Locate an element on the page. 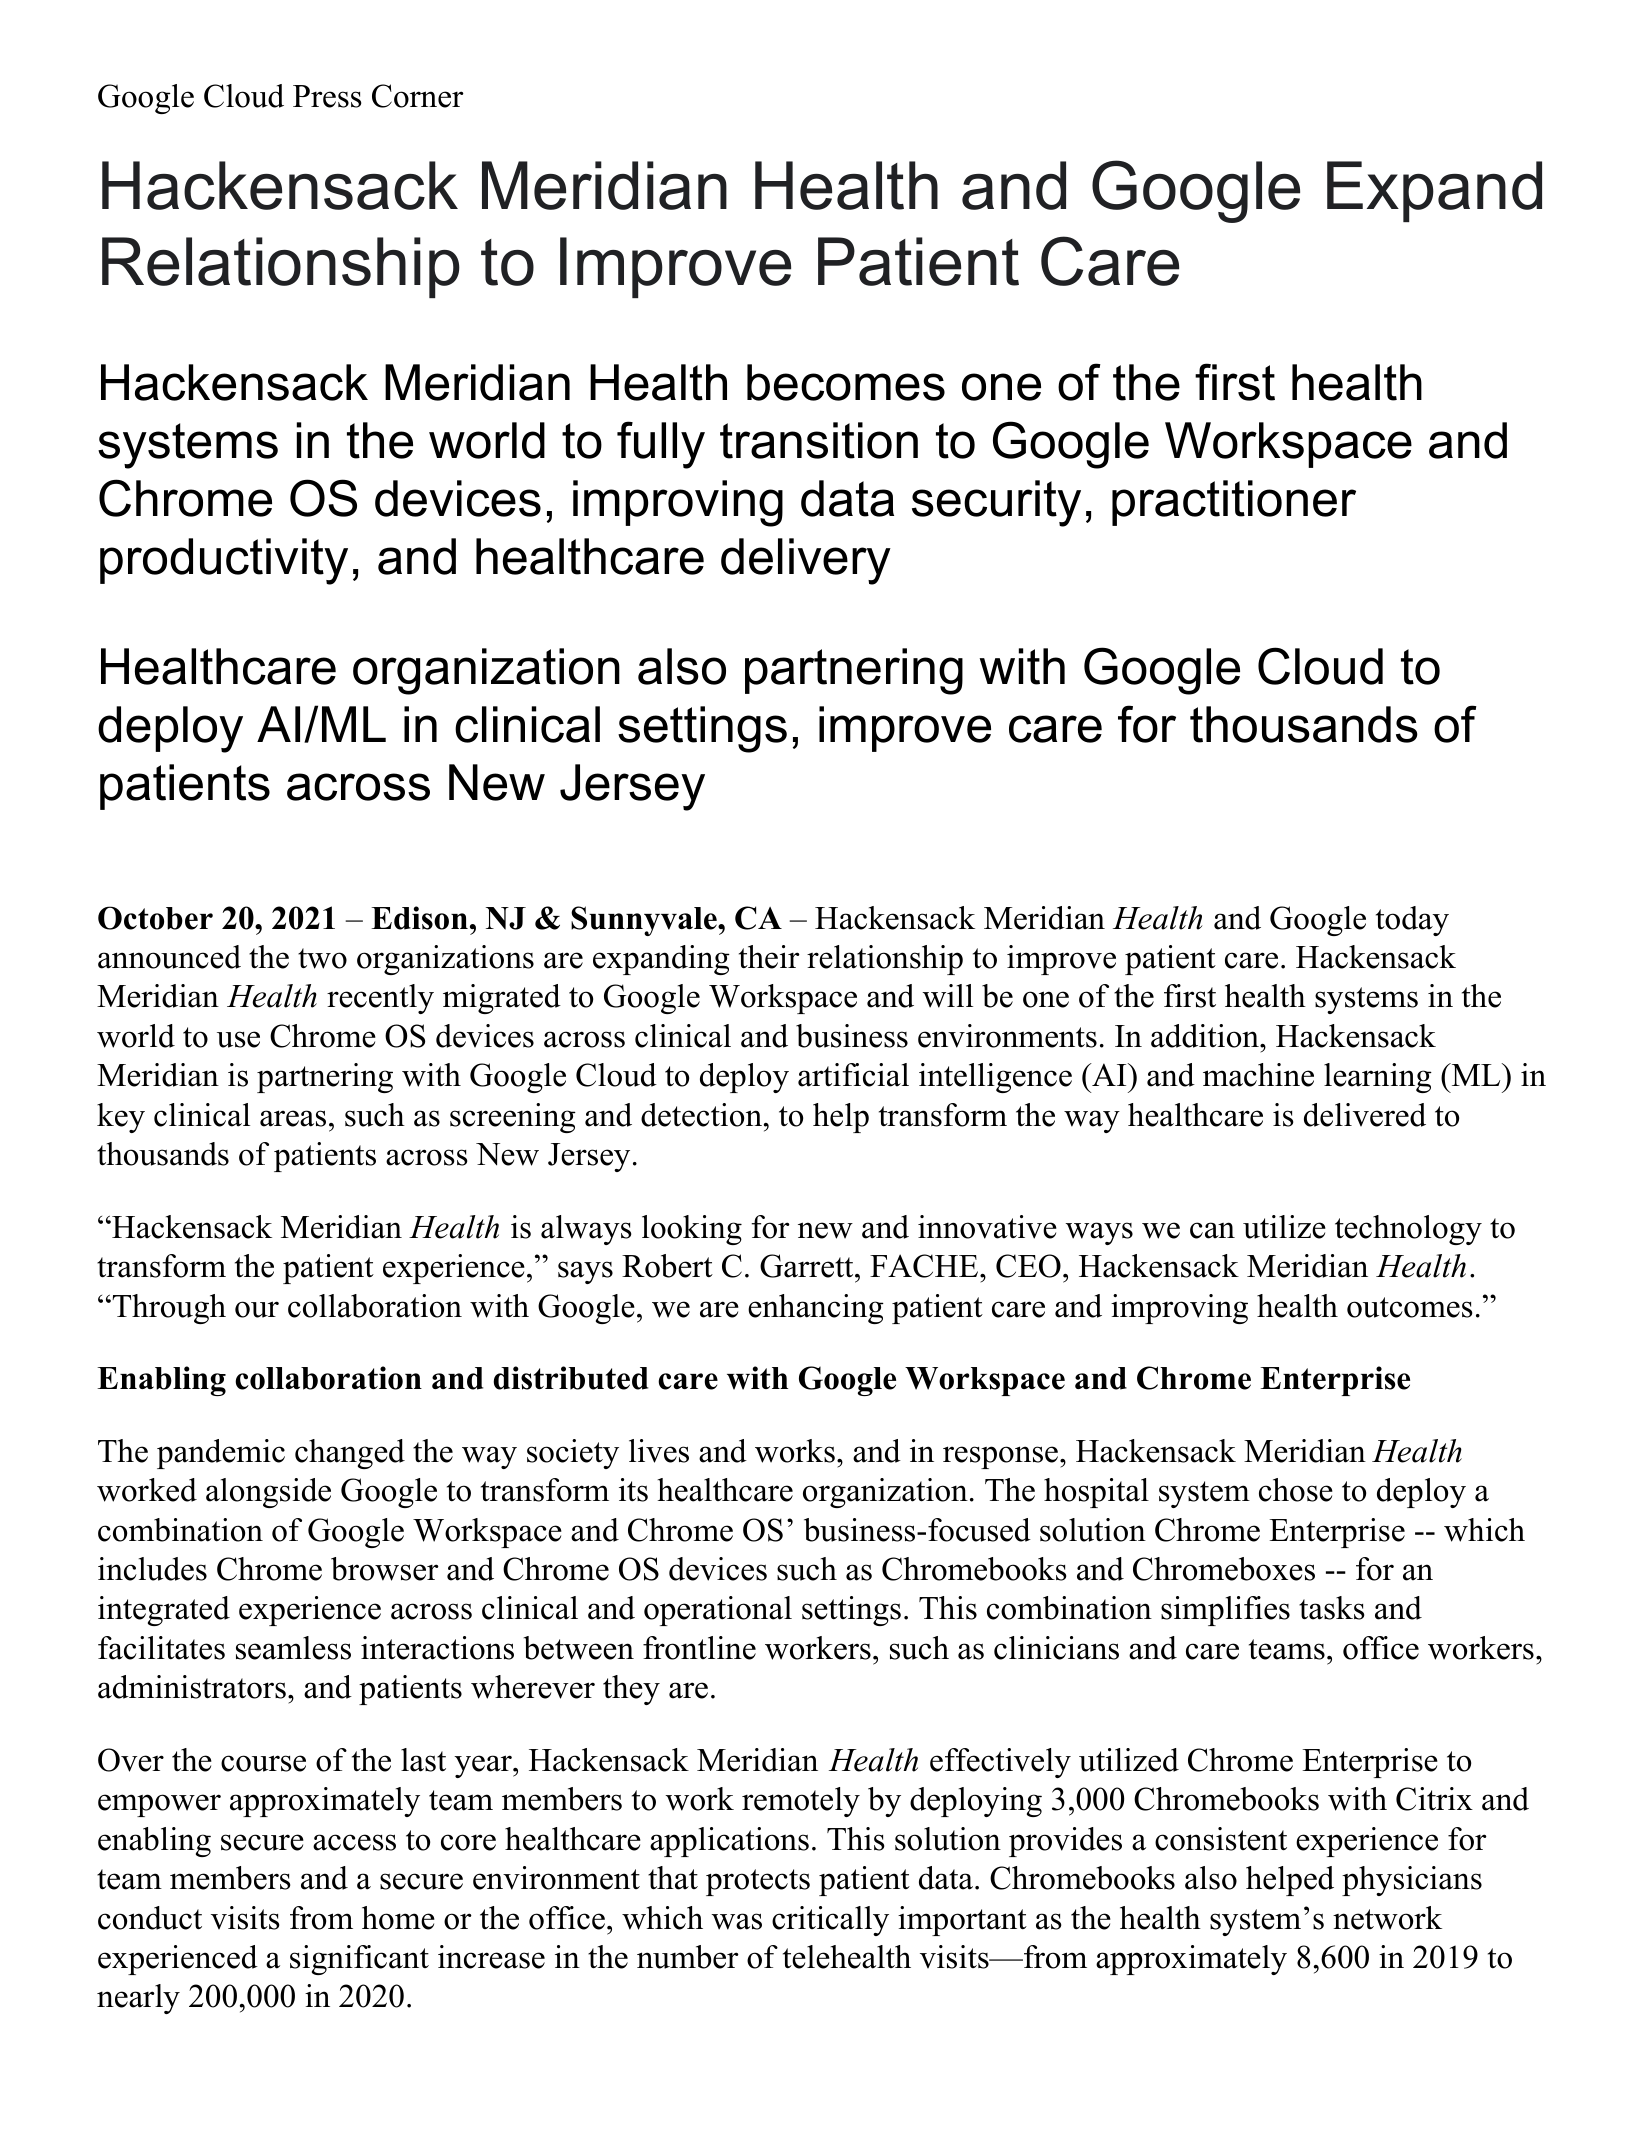 This page has height=2138, width=1652. becomes is located at coordinates (846, 382).
